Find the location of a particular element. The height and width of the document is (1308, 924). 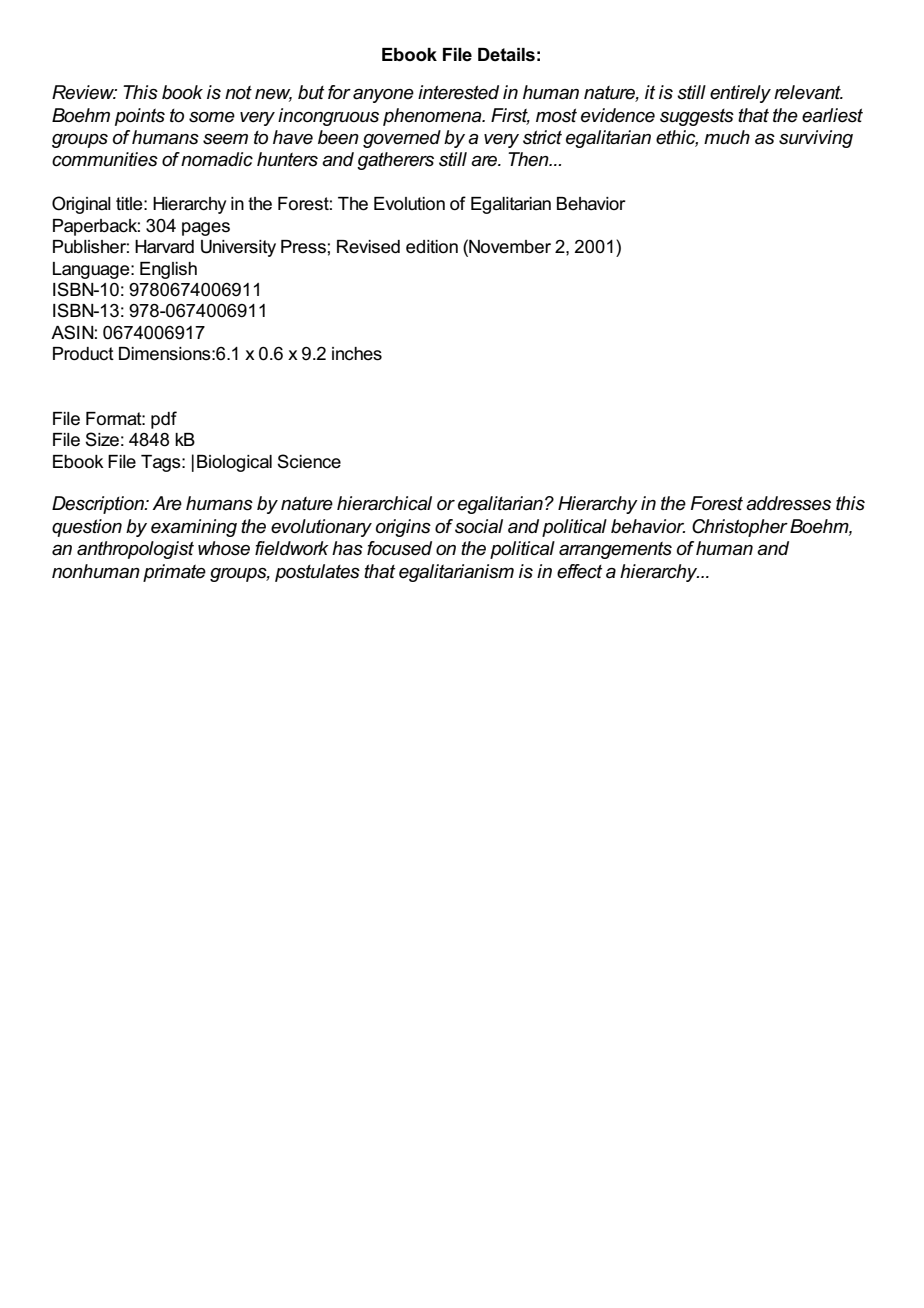

interested is located at coordinates (458, 92).
